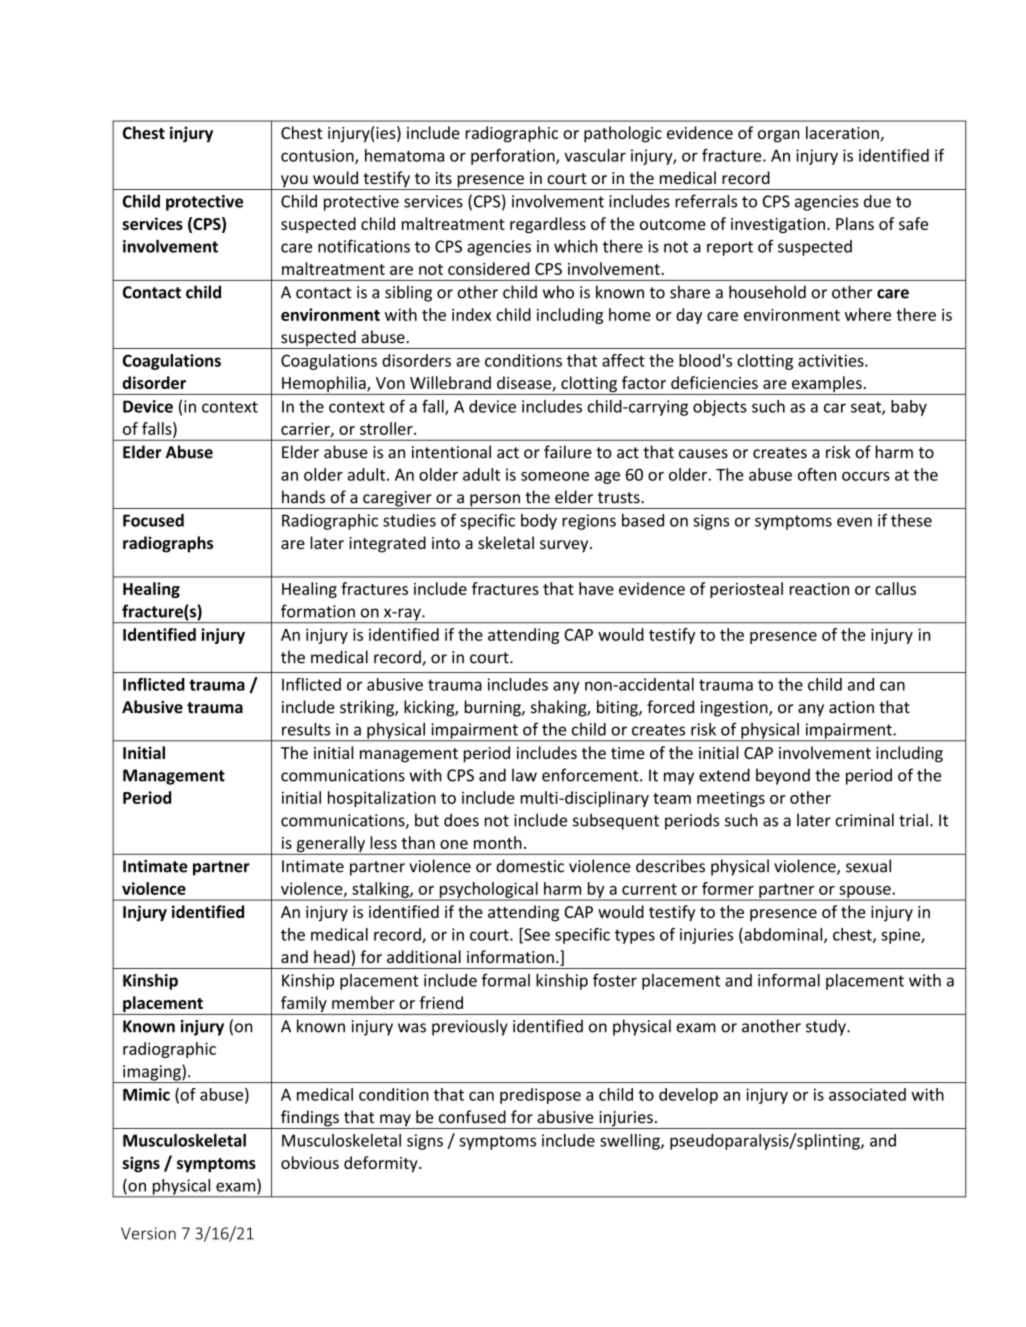 This screenshot has height=1327, width=1026. What do you see at coordinates (514, 157) in the screenshot?
I see `perforation` at bounding box center [514, 157].
